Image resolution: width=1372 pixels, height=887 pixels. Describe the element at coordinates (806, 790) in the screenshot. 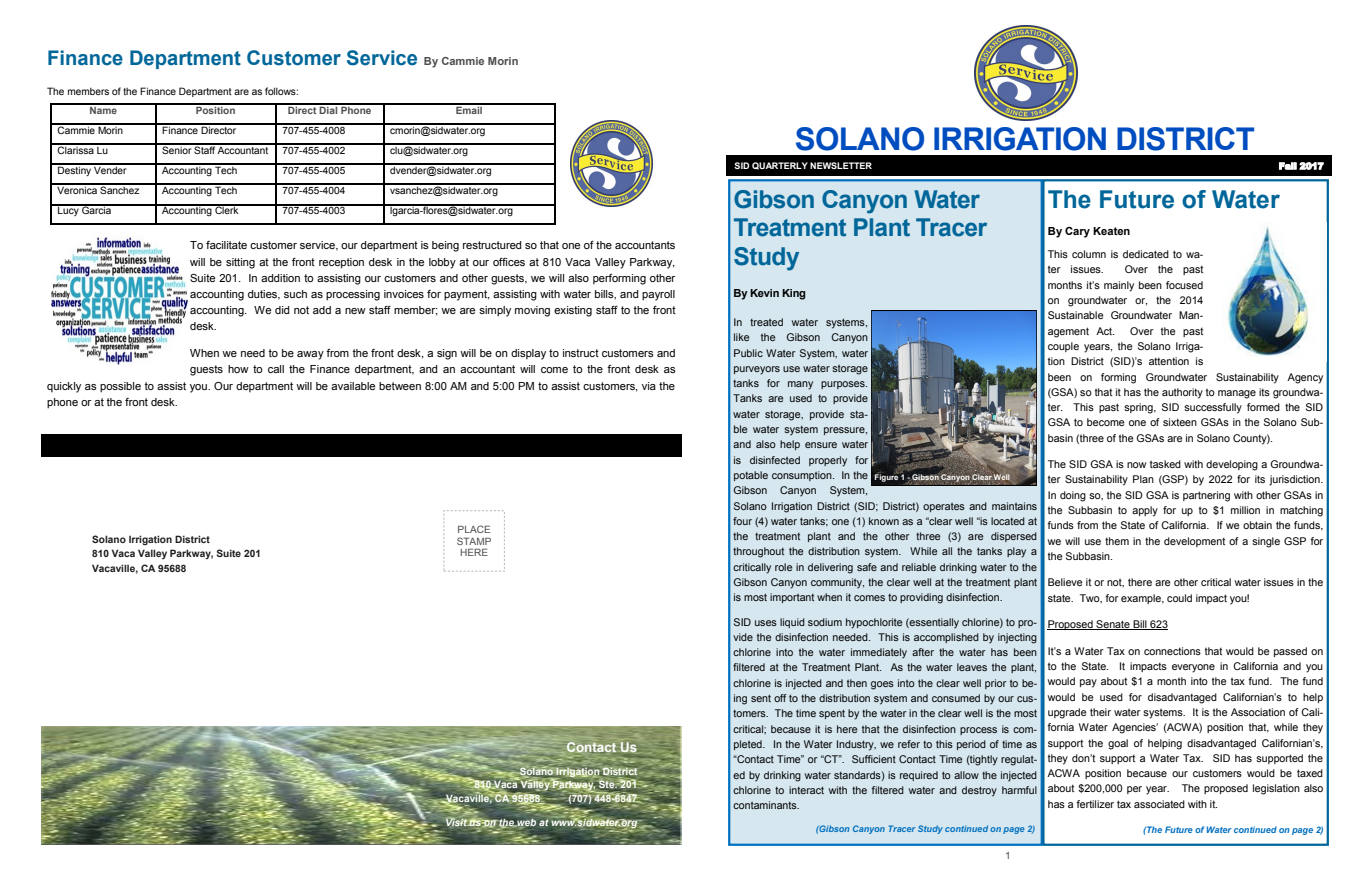

I see `interact` at that location.
